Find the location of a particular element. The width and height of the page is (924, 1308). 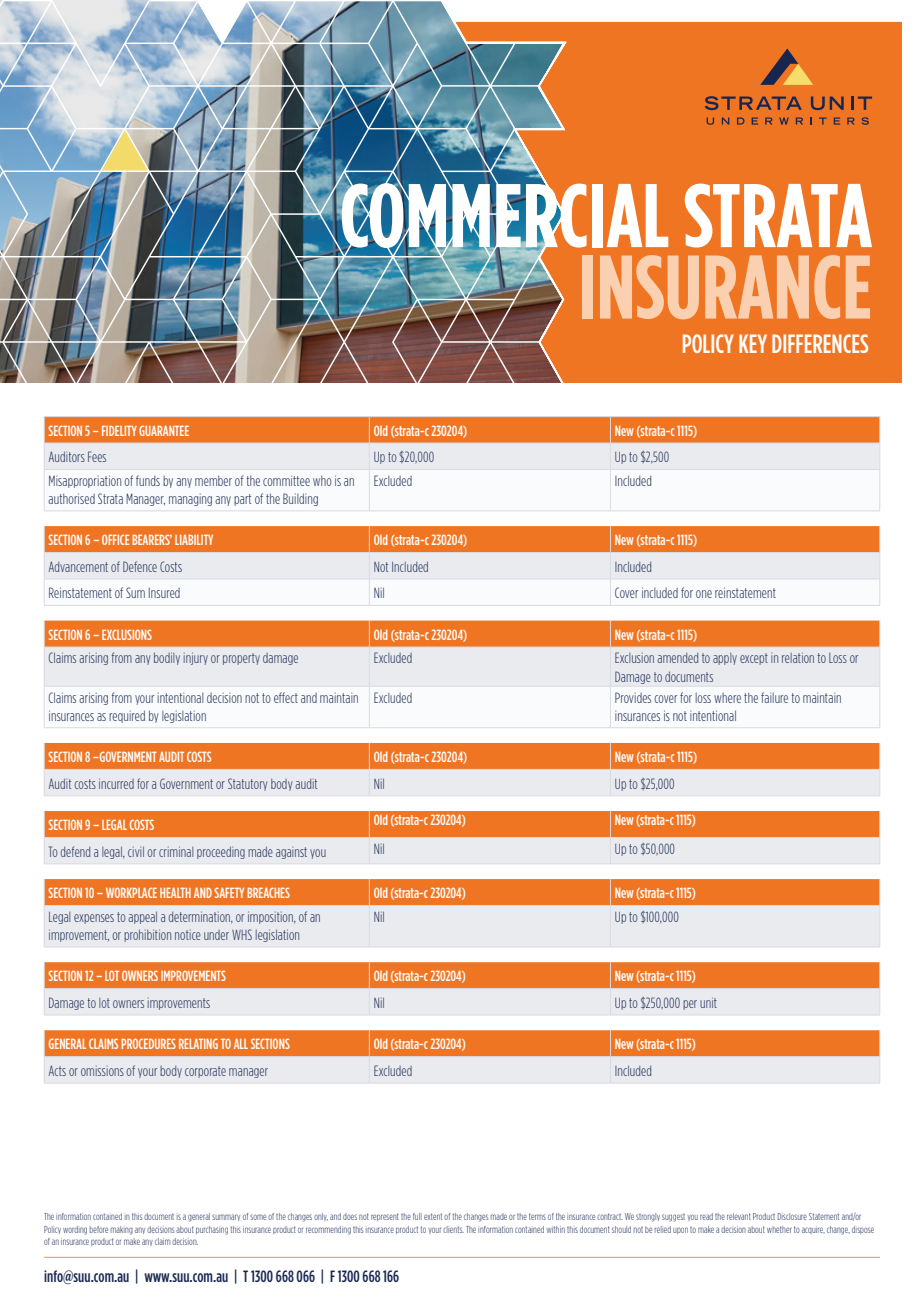

making is located at coordinates (122, 1230).
